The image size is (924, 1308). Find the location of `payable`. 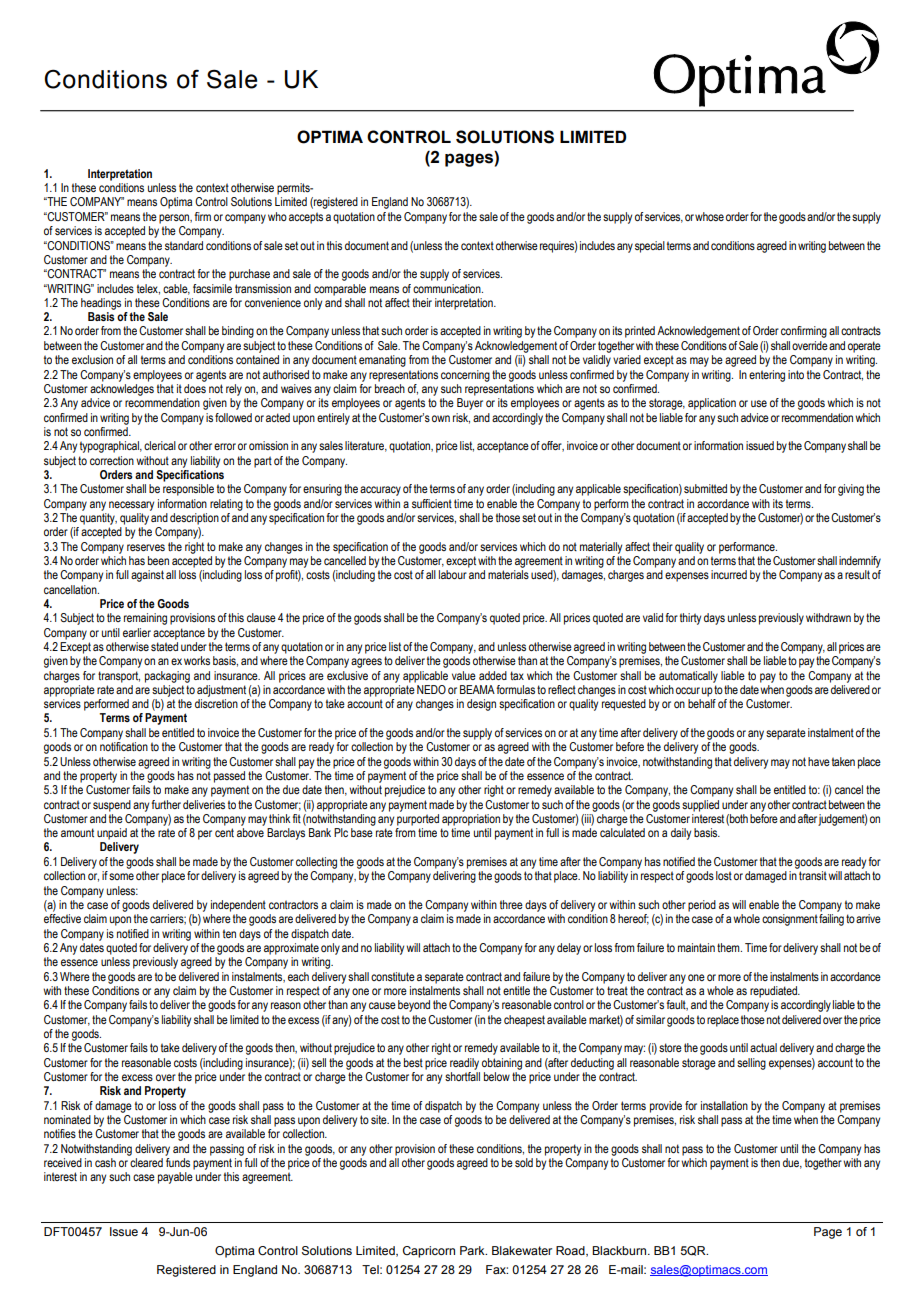

payable is located at coordinates (175, 1178).
